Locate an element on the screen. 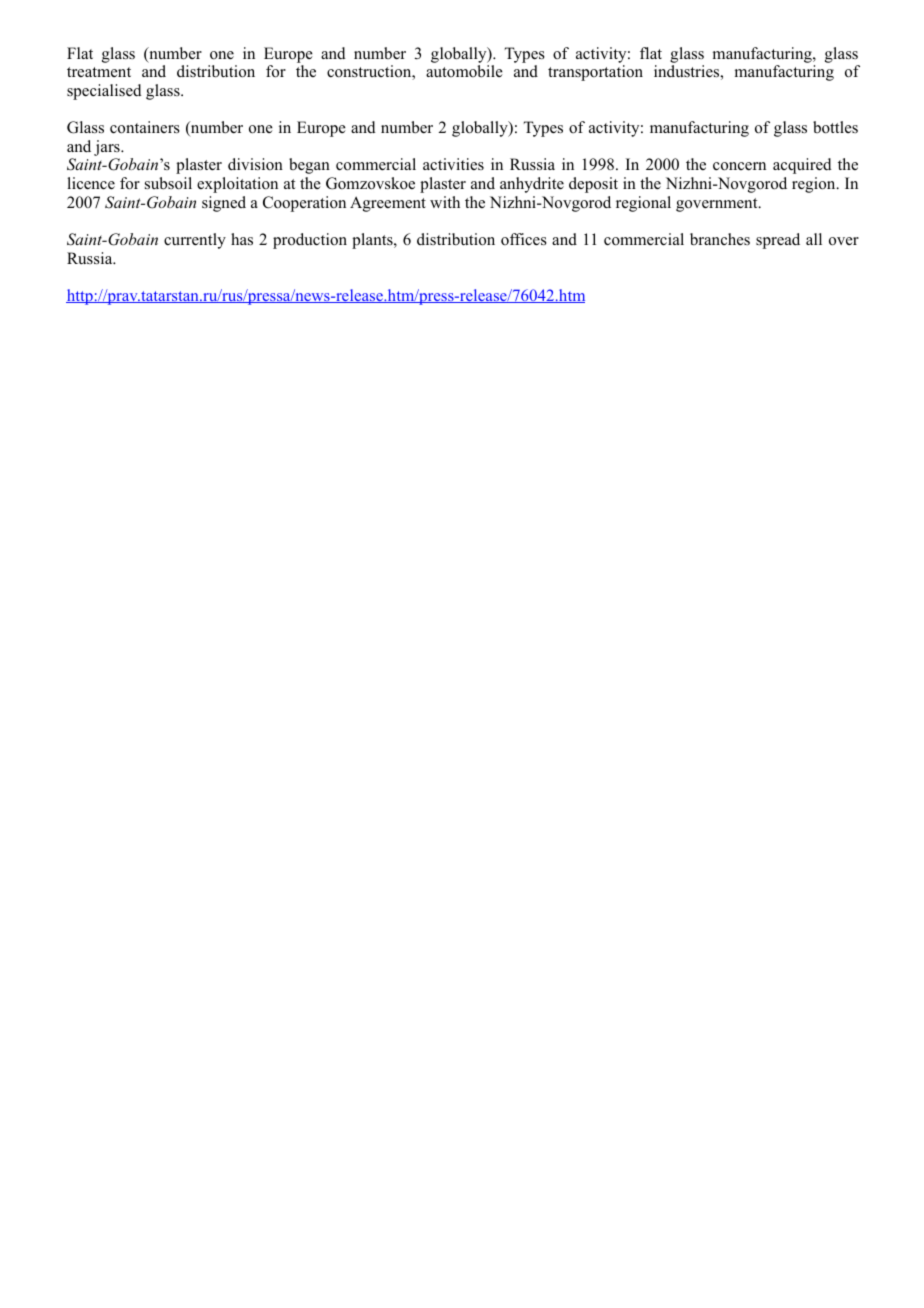 Image resolution: width=924 pixels, height=1308 pixels. containers is located at coordinates (145, 127).
